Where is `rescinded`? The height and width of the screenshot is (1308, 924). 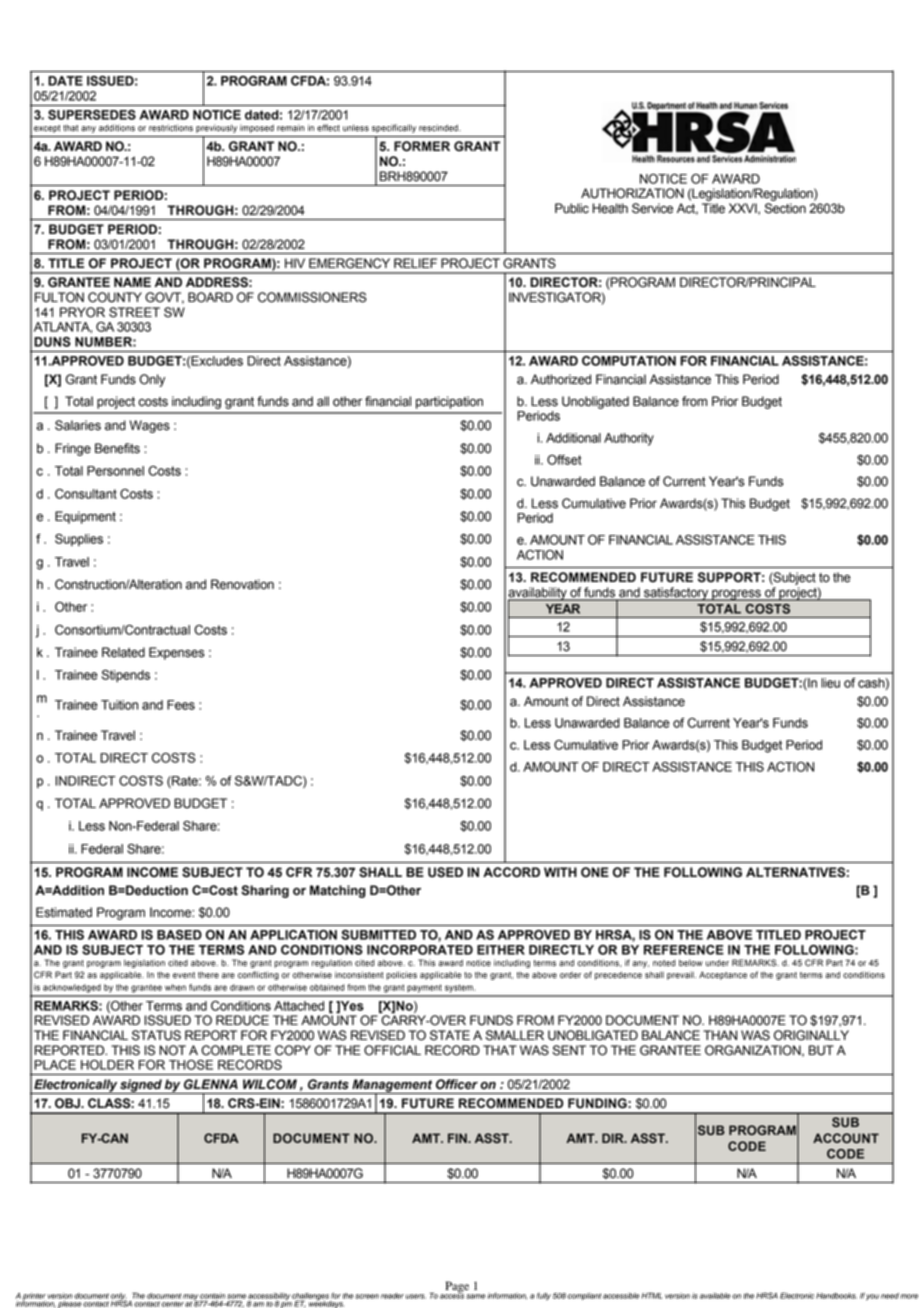 rescinded is located at coordinates (439, 128).
